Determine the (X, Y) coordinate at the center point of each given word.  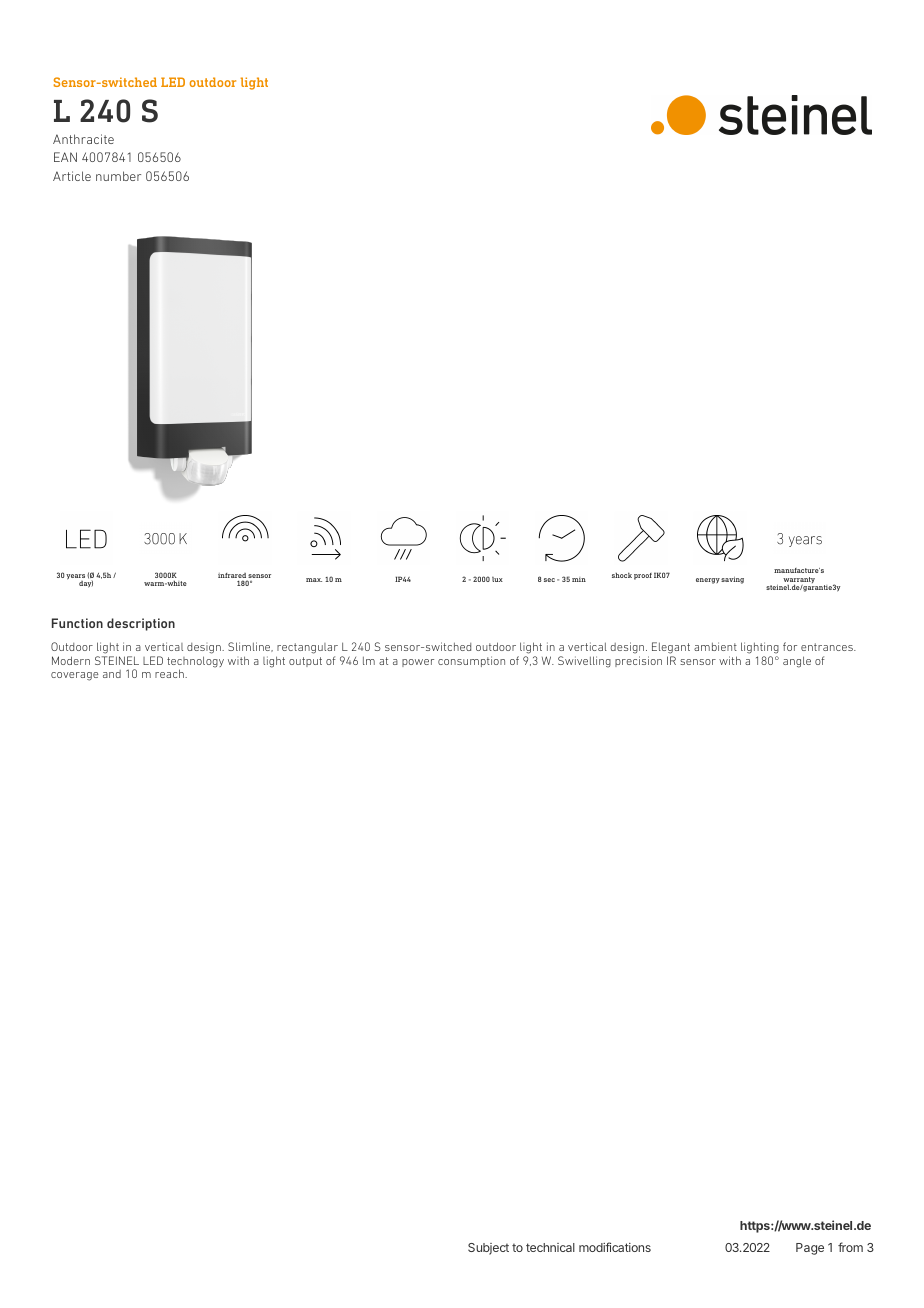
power (418, 663)
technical (550, 1247)
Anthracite (83, 139)
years (75, 578)
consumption (471, 661)
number (118, 176)
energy (708, 581)
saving (732, 580)
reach (170, 673)
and (112, 674)
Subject (488, 1249)
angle (797, 662)
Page (810, 1249)
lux (497, 579)
